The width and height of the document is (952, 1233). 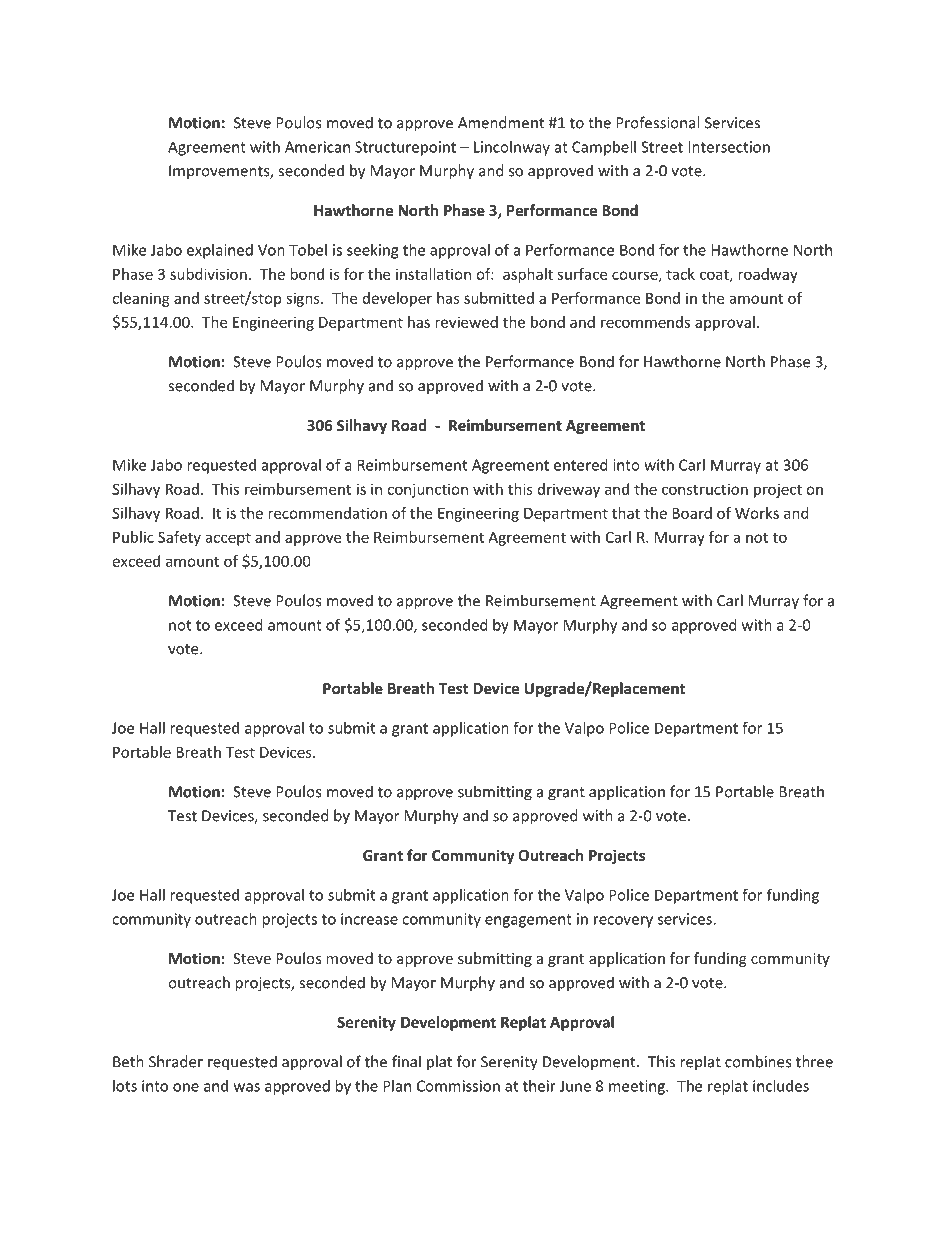 What do you see at coordinates (327, 513) in the document?
I see `recommendation` at bounding box center [327, 513].
